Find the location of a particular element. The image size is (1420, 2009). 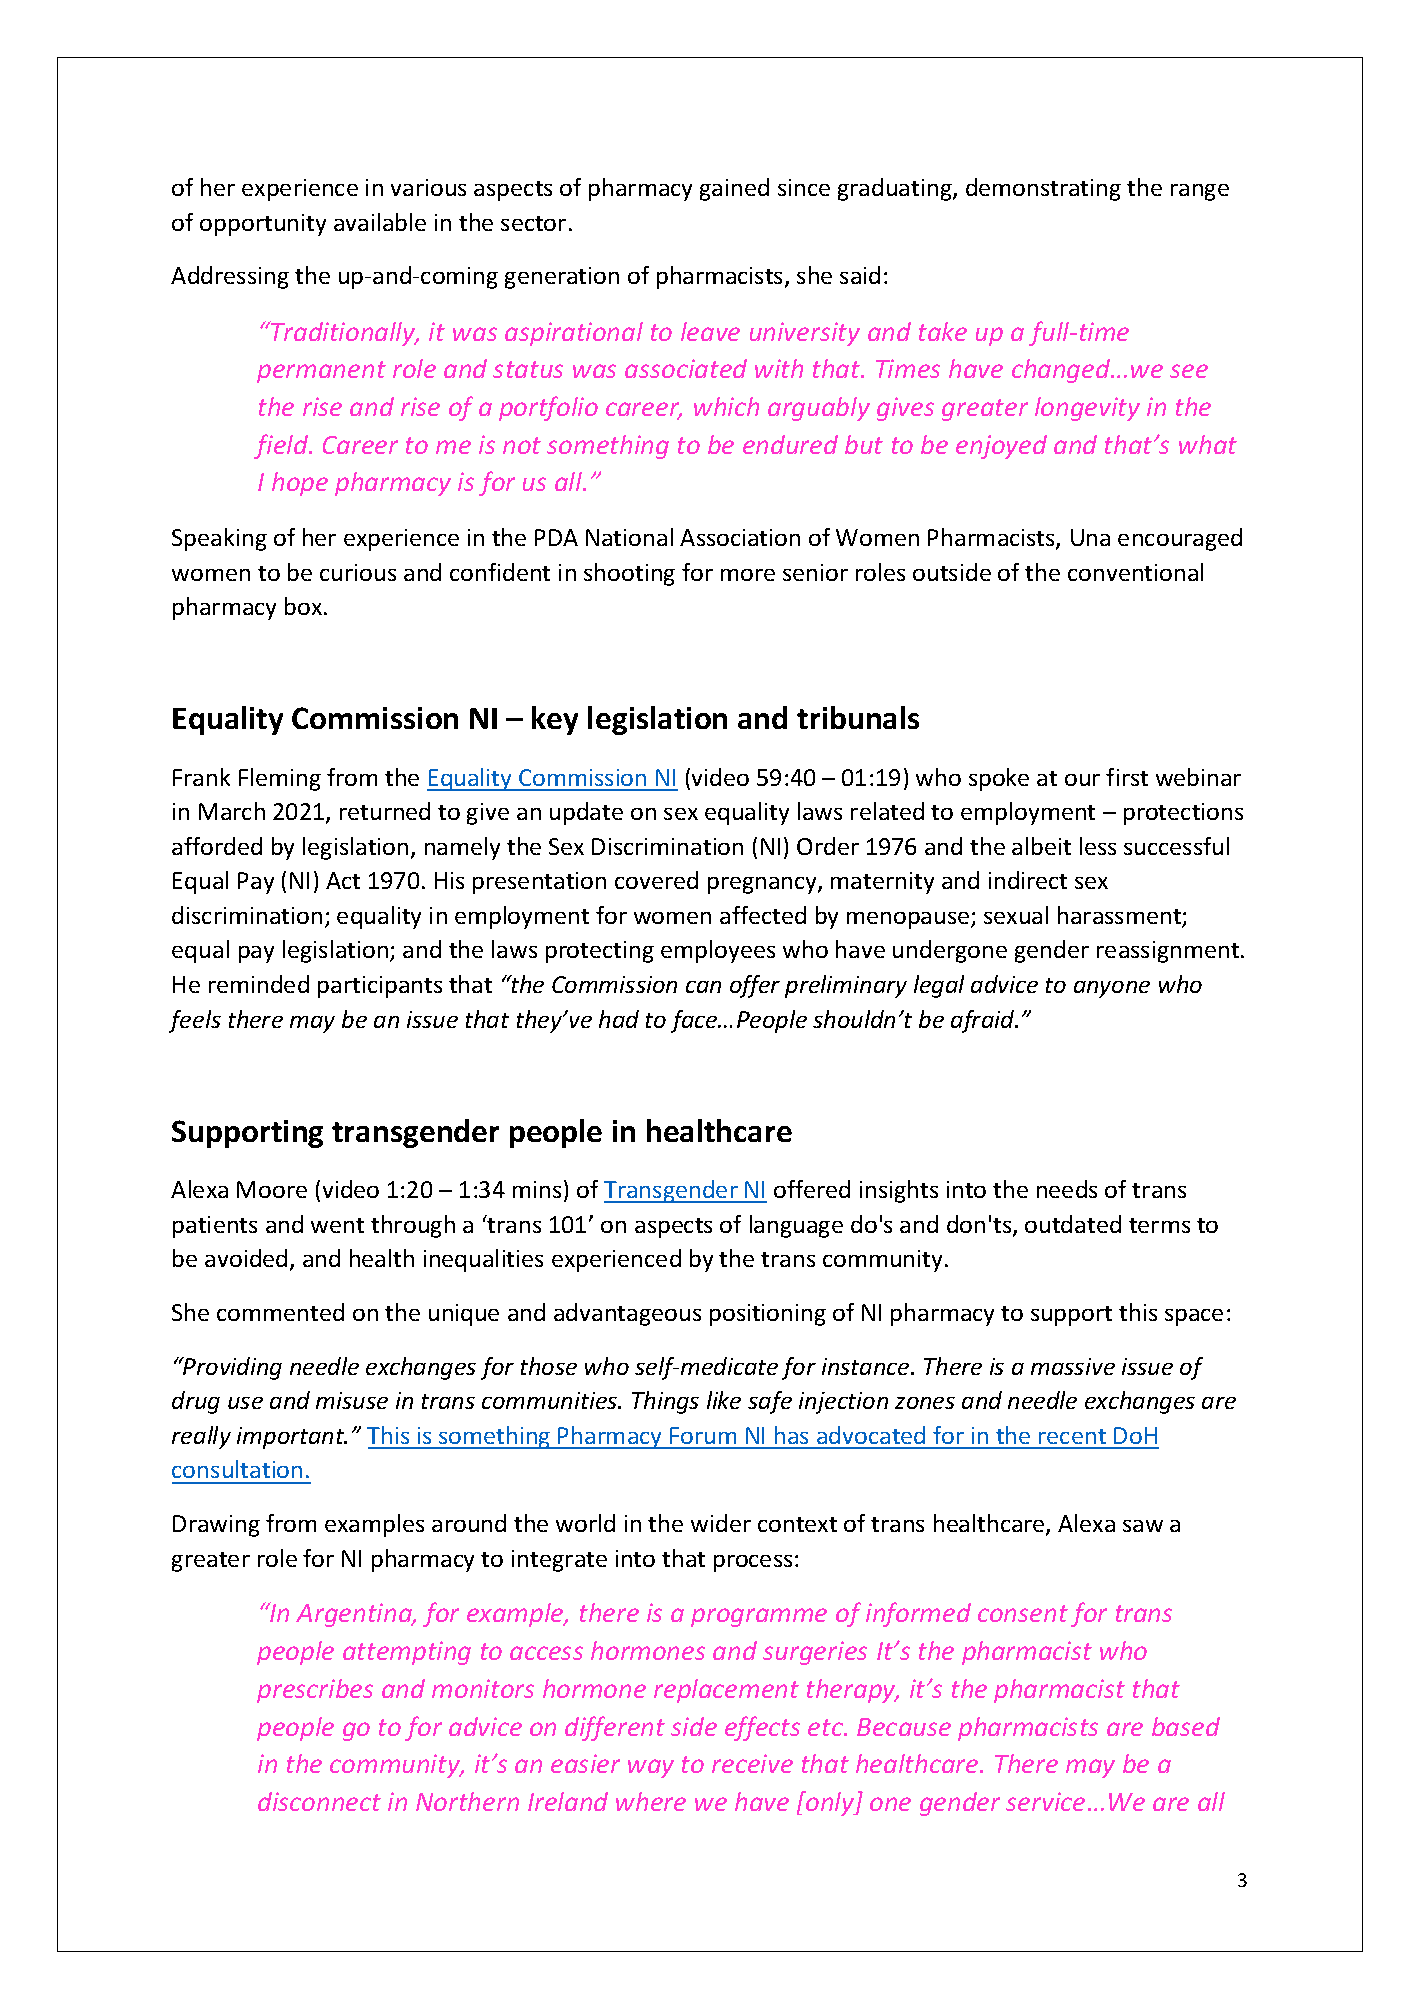

outdated is located at coordinates (1073, 1224).
